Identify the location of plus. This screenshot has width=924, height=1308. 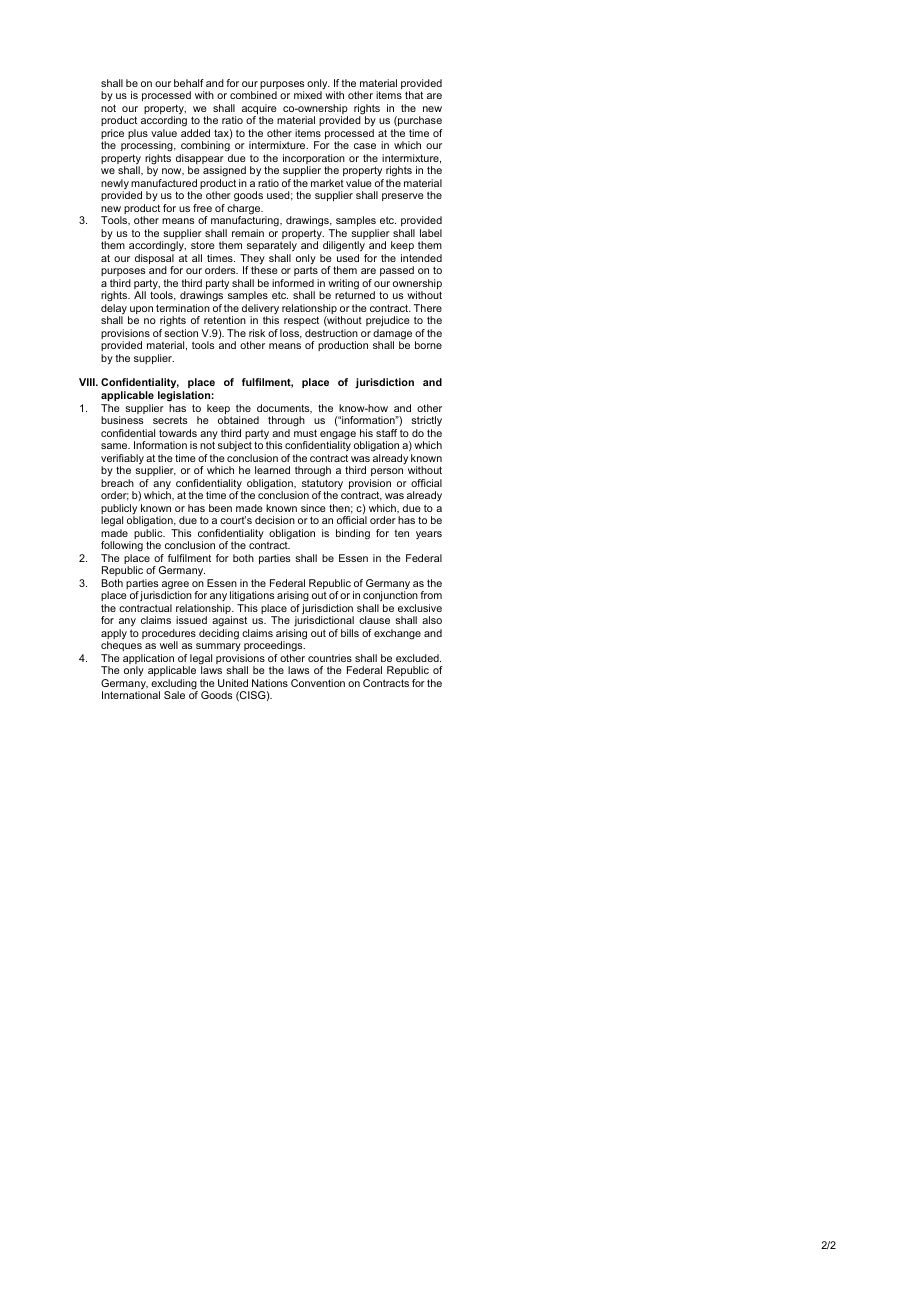
(138, 134).
